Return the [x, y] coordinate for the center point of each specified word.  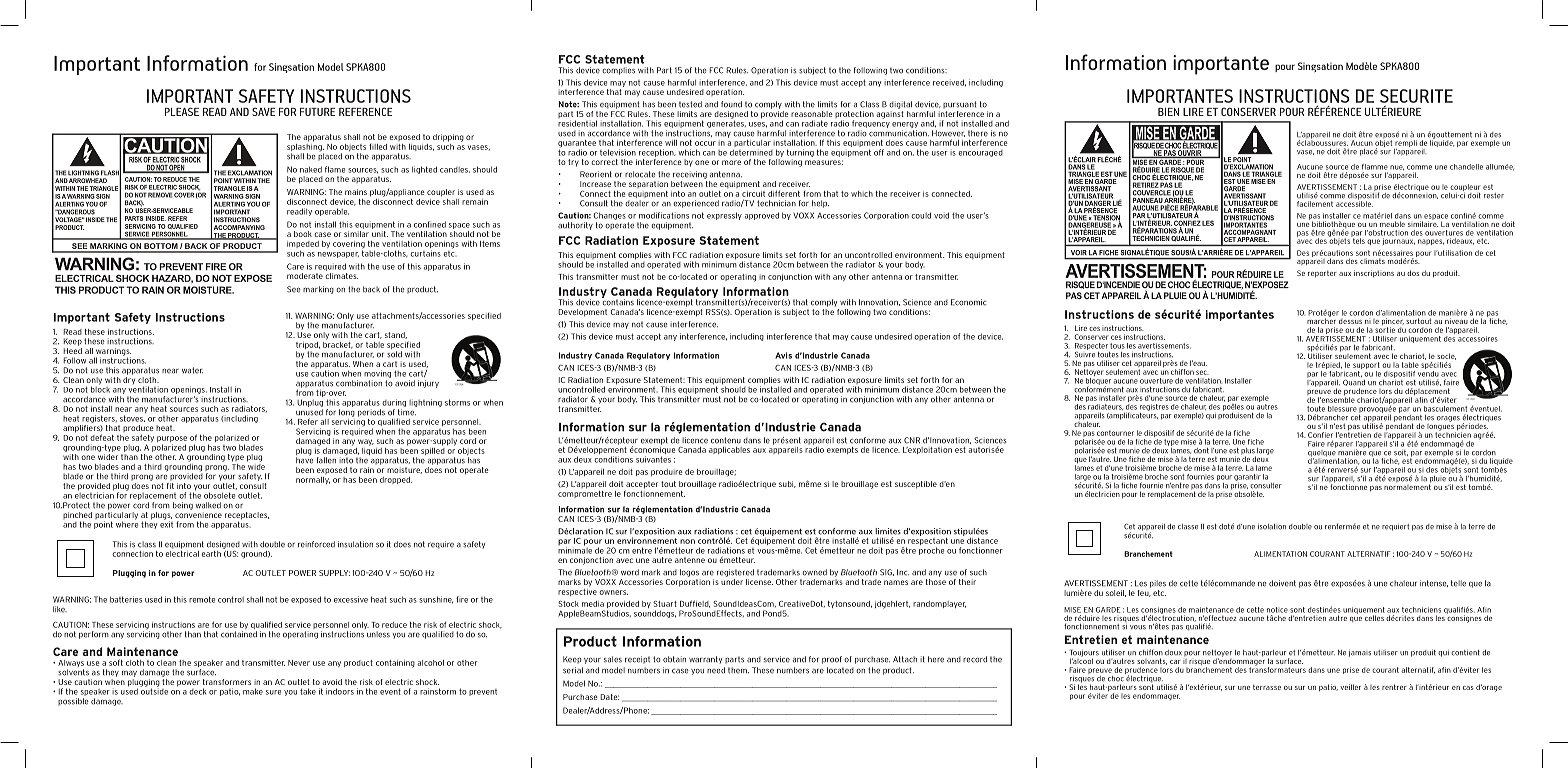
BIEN [1168, 112]
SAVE [263, 112]
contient [1465, 653]
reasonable [812, 114]
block [100, 388]
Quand [1354, 382]
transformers [227, 682]
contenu [726, 440]
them [738, 670]
